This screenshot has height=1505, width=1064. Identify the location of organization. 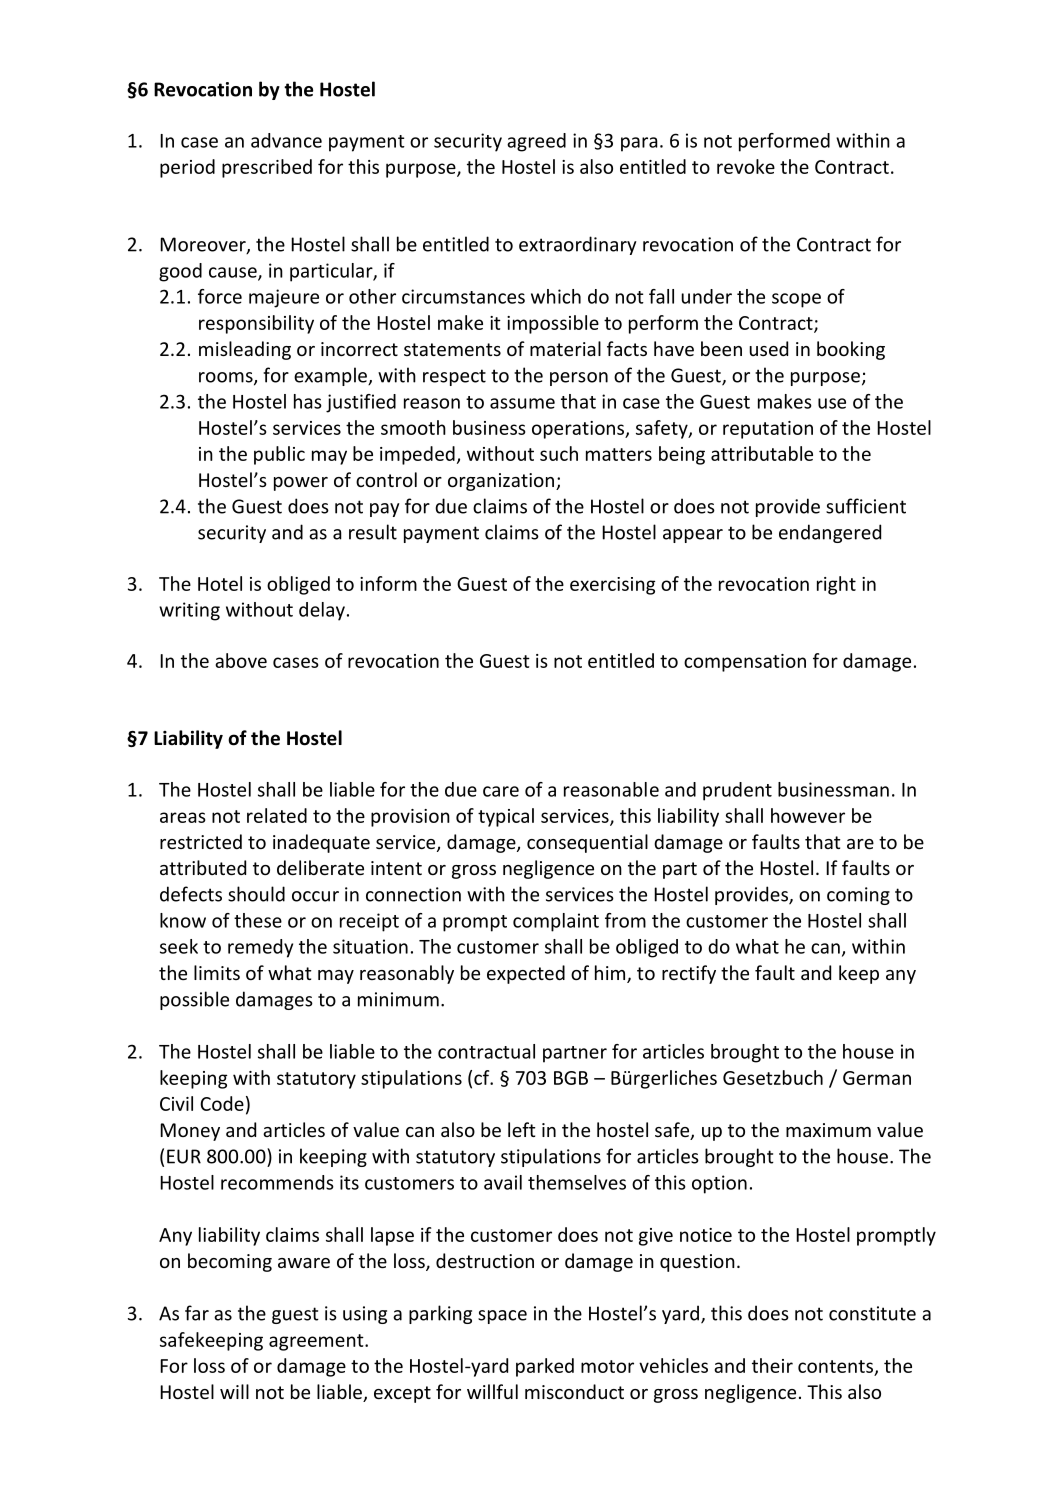
(502, 482).
